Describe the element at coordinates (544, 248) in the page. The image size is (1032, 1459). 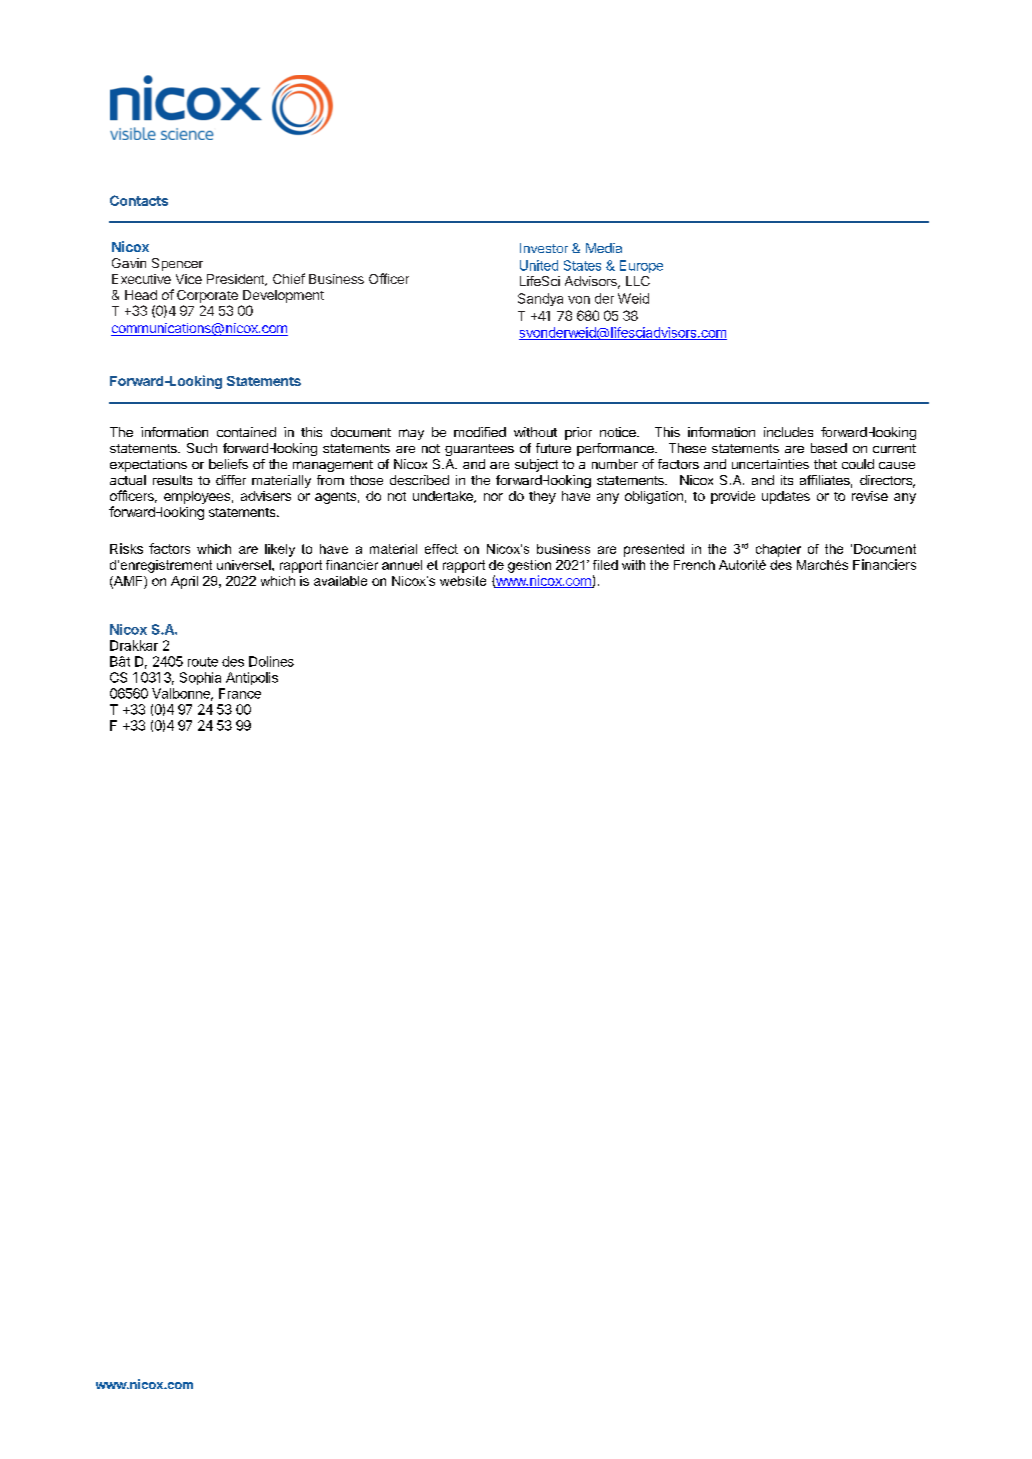
I see `Investor` at that location.
